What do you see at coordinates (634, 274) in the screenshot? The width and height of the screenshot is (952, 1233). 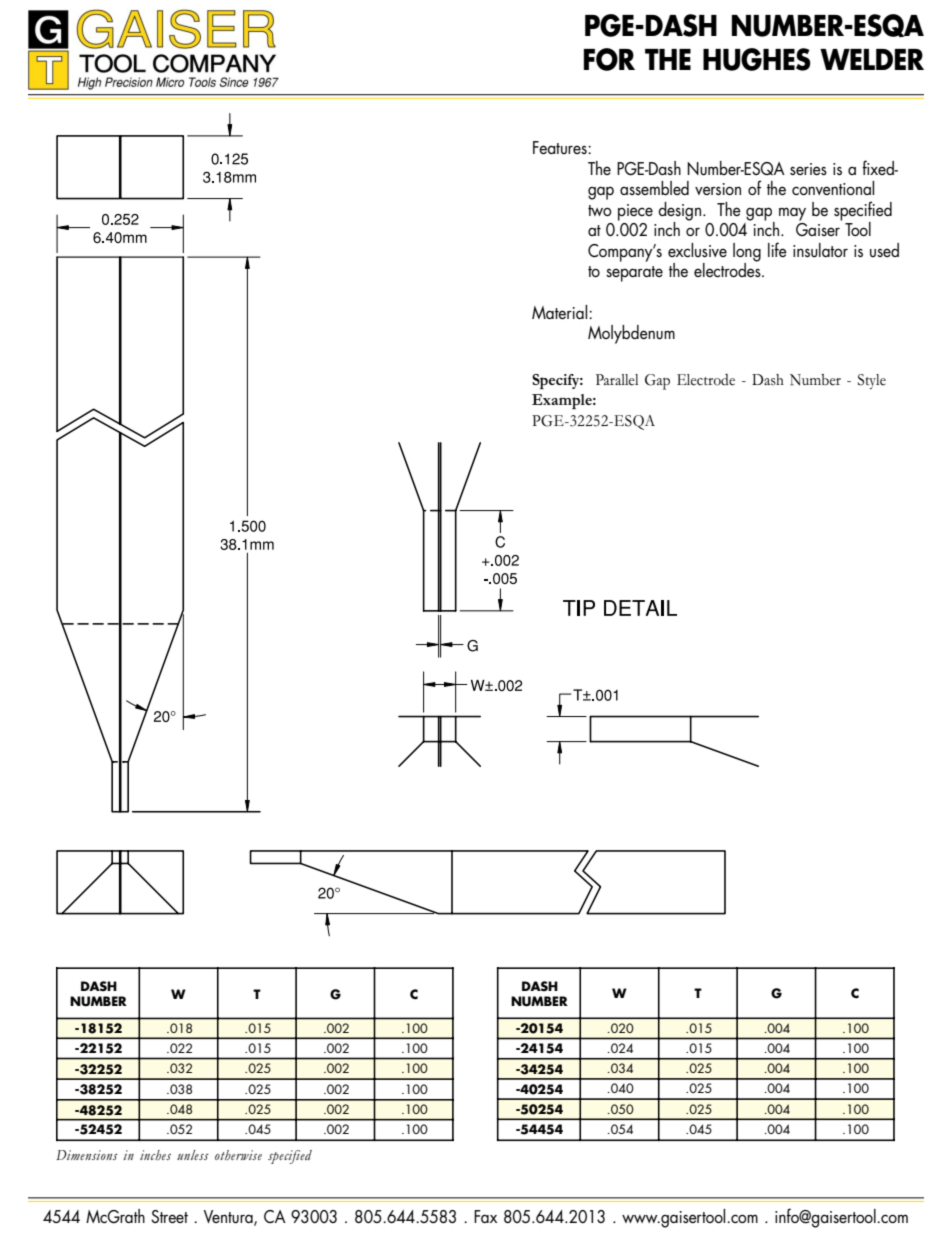 I see `separate` at bounding box center [634, 274].
